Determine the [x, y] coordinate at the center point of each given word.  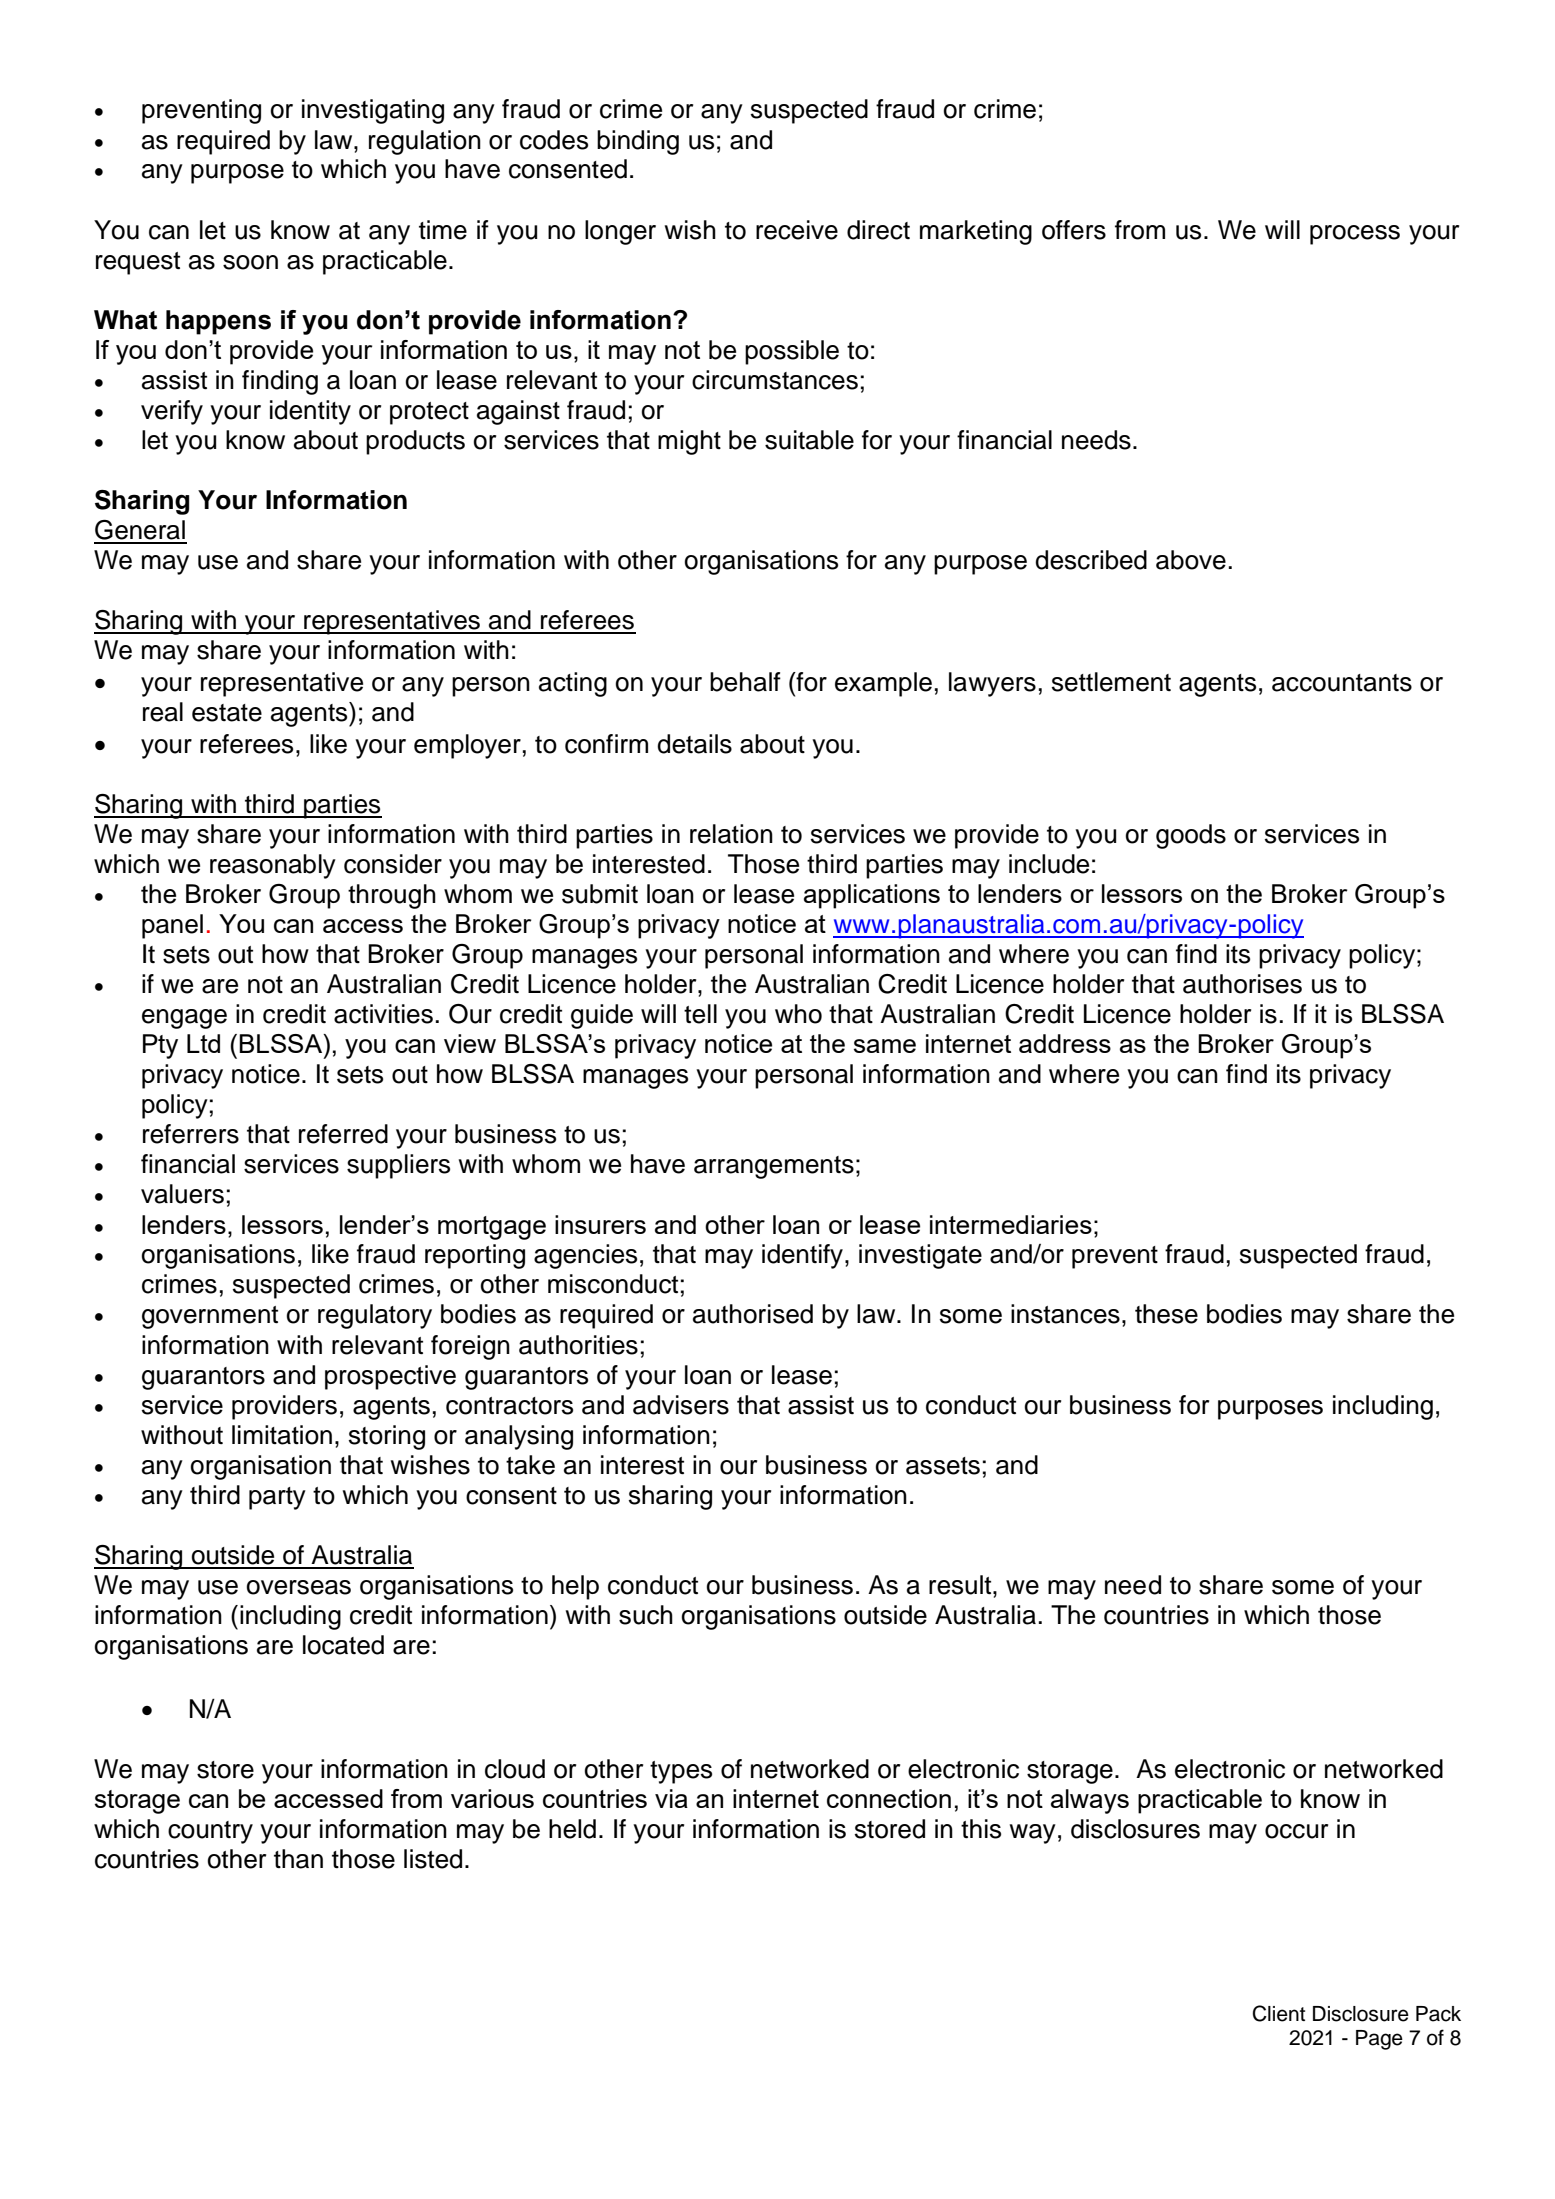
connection [889, 1798]
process [1355, 235]
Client [1279, 2013]
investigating [373, 111]
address [1065, 1043]
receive [797, 230]
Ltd [203, 1043]
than [298, 1859]
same [885, 1046]
